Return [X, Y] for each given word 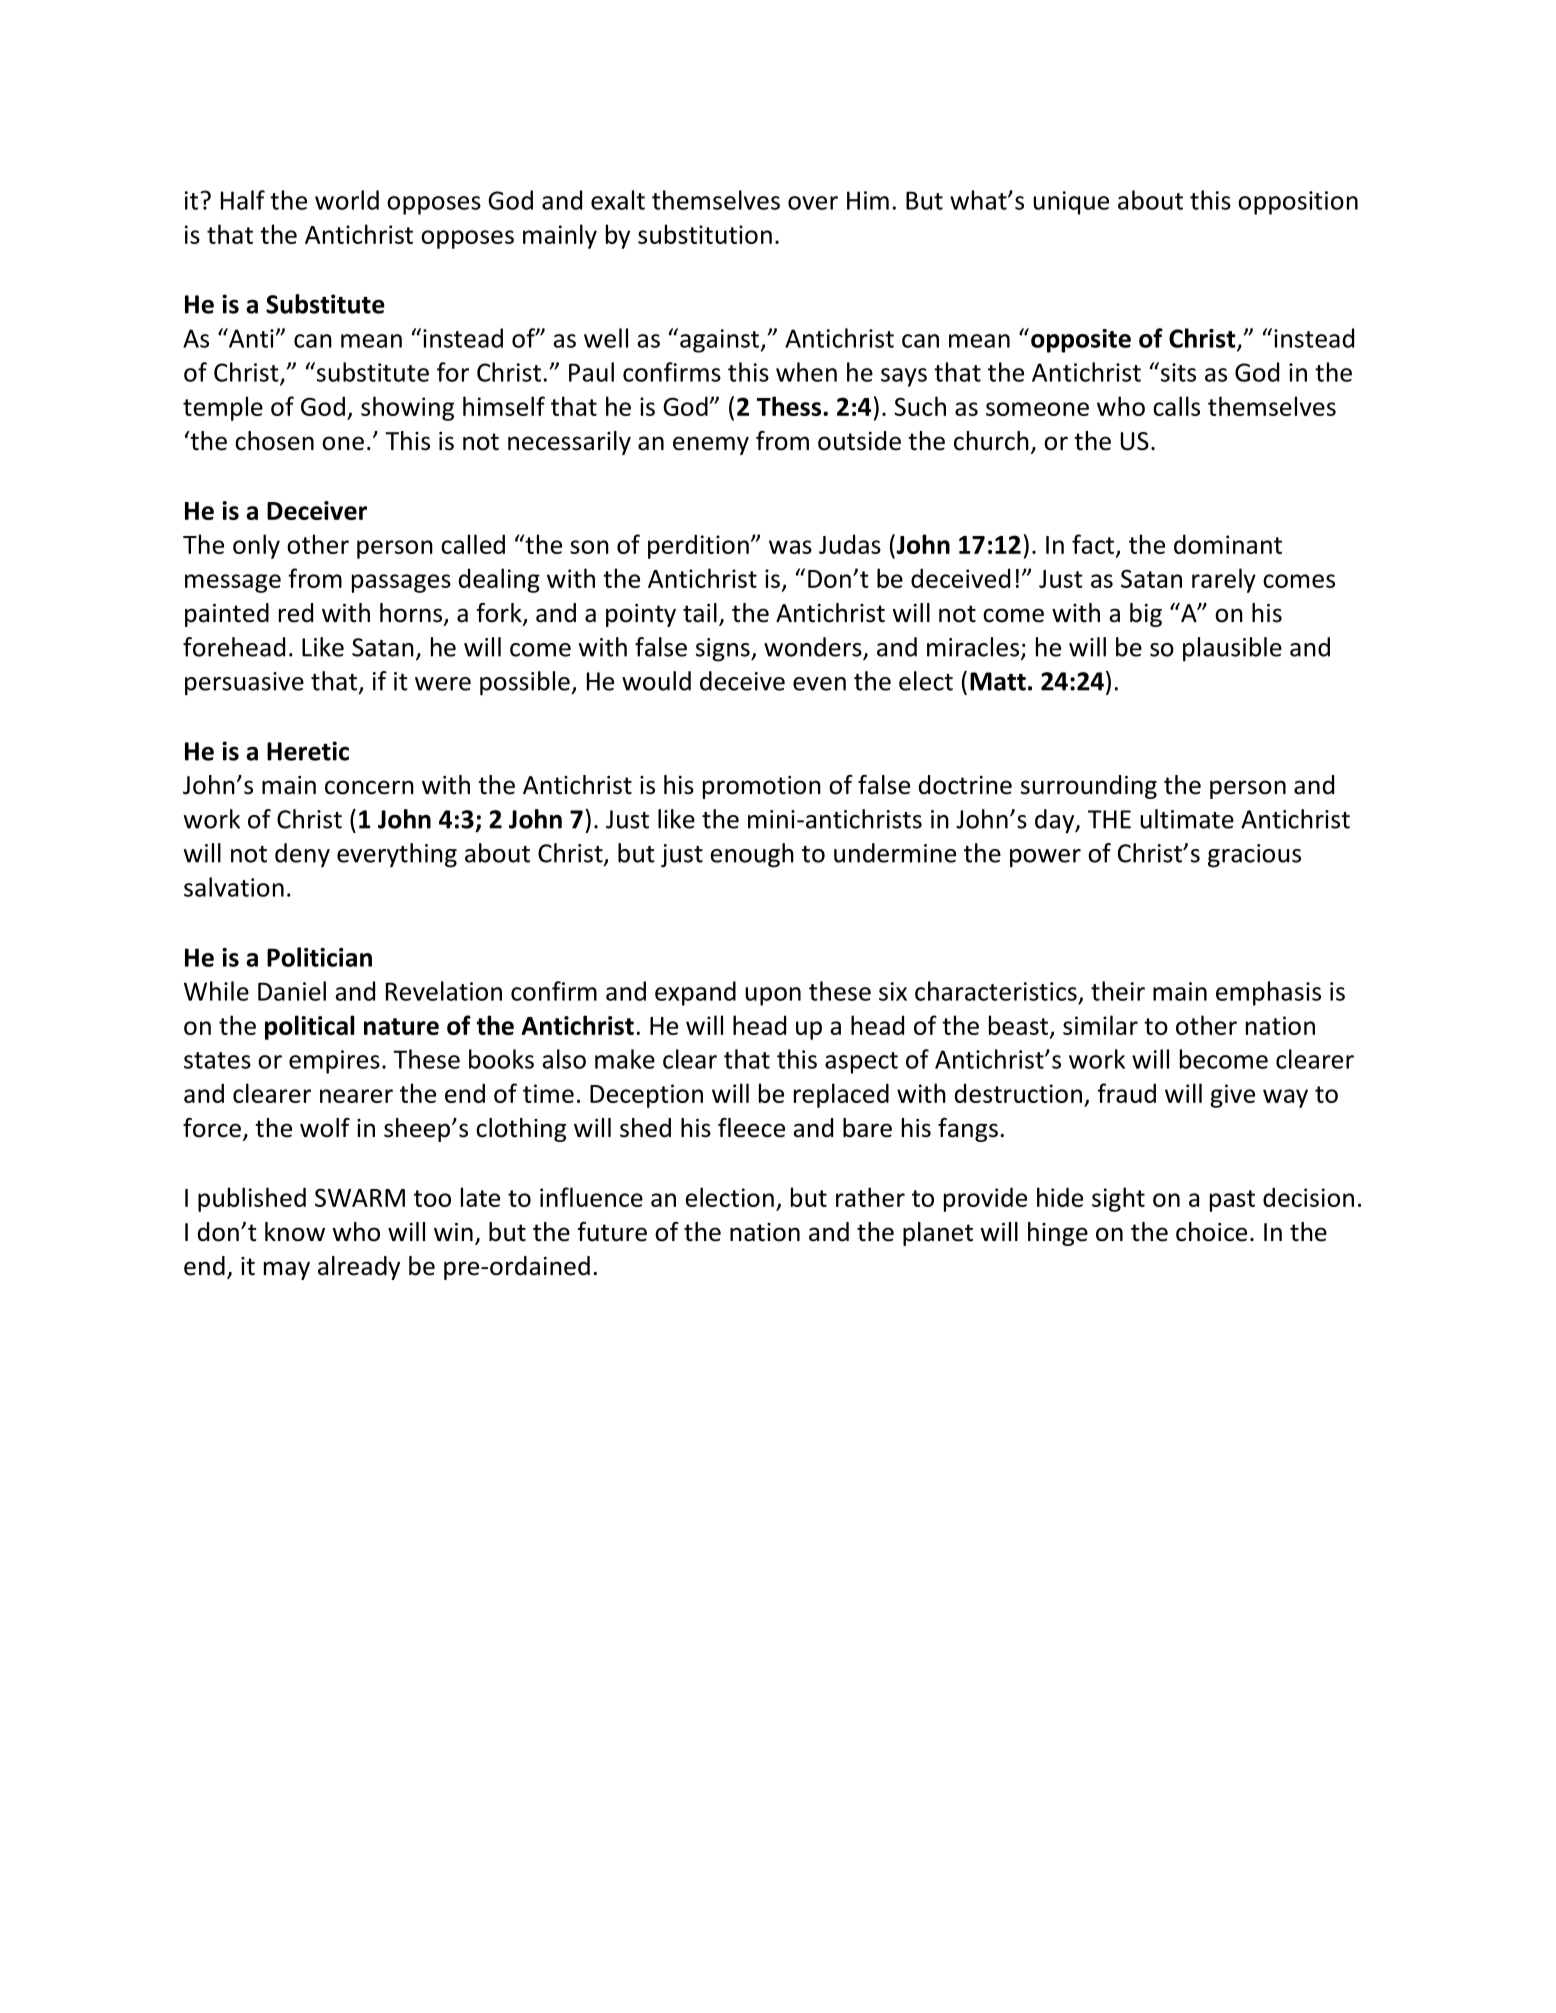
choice [1211, 1232]
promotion [762, 787]
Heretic [308, 751]
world [347, 200]
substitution [705, 234]
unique [1071, 203]
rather [870, 1197]
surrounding [1089, 787]
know [295, 1232]
